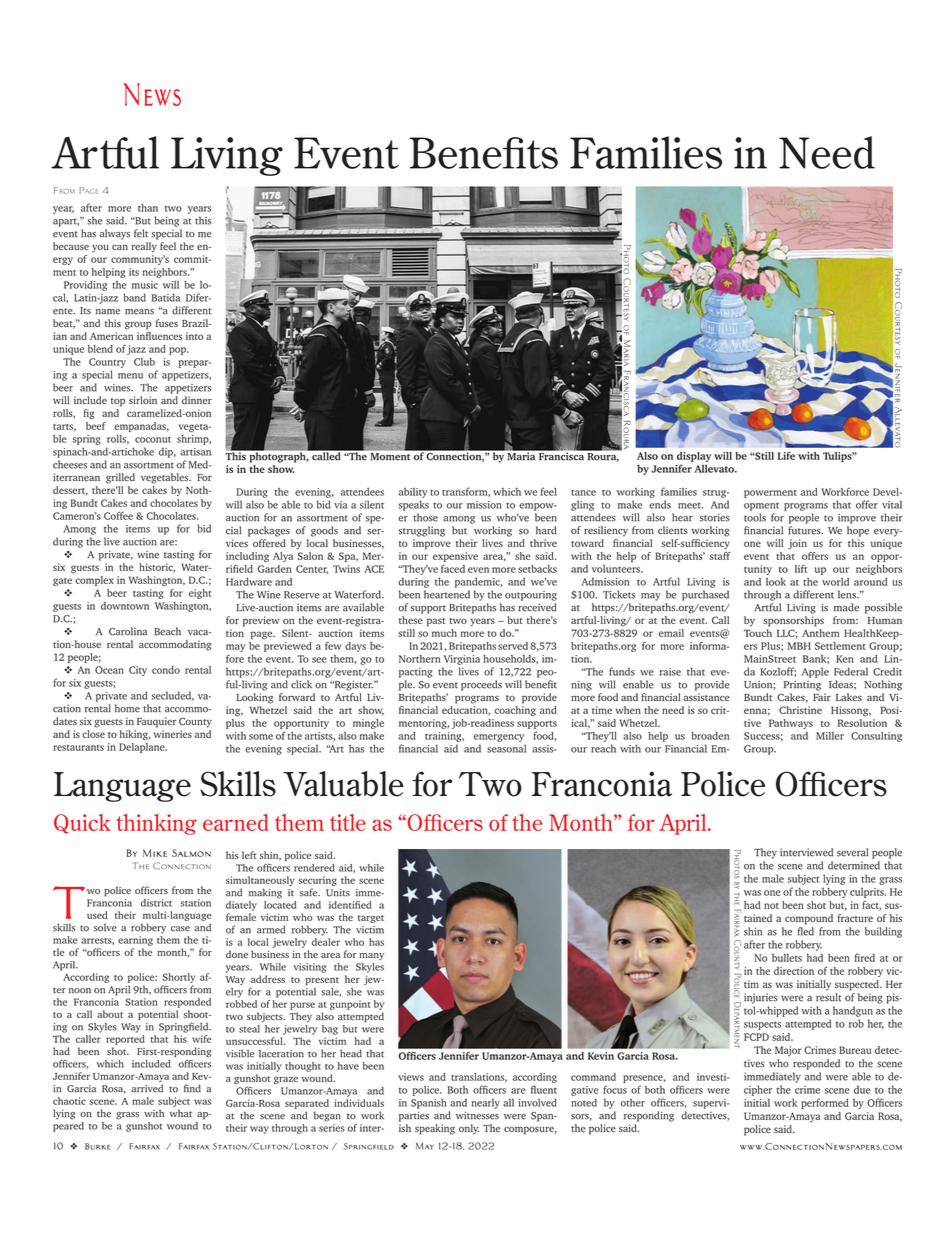 This document has height=1233, width=952. Describe the element at coordinates (181, 1113) in the document. I see `what` at that location.
